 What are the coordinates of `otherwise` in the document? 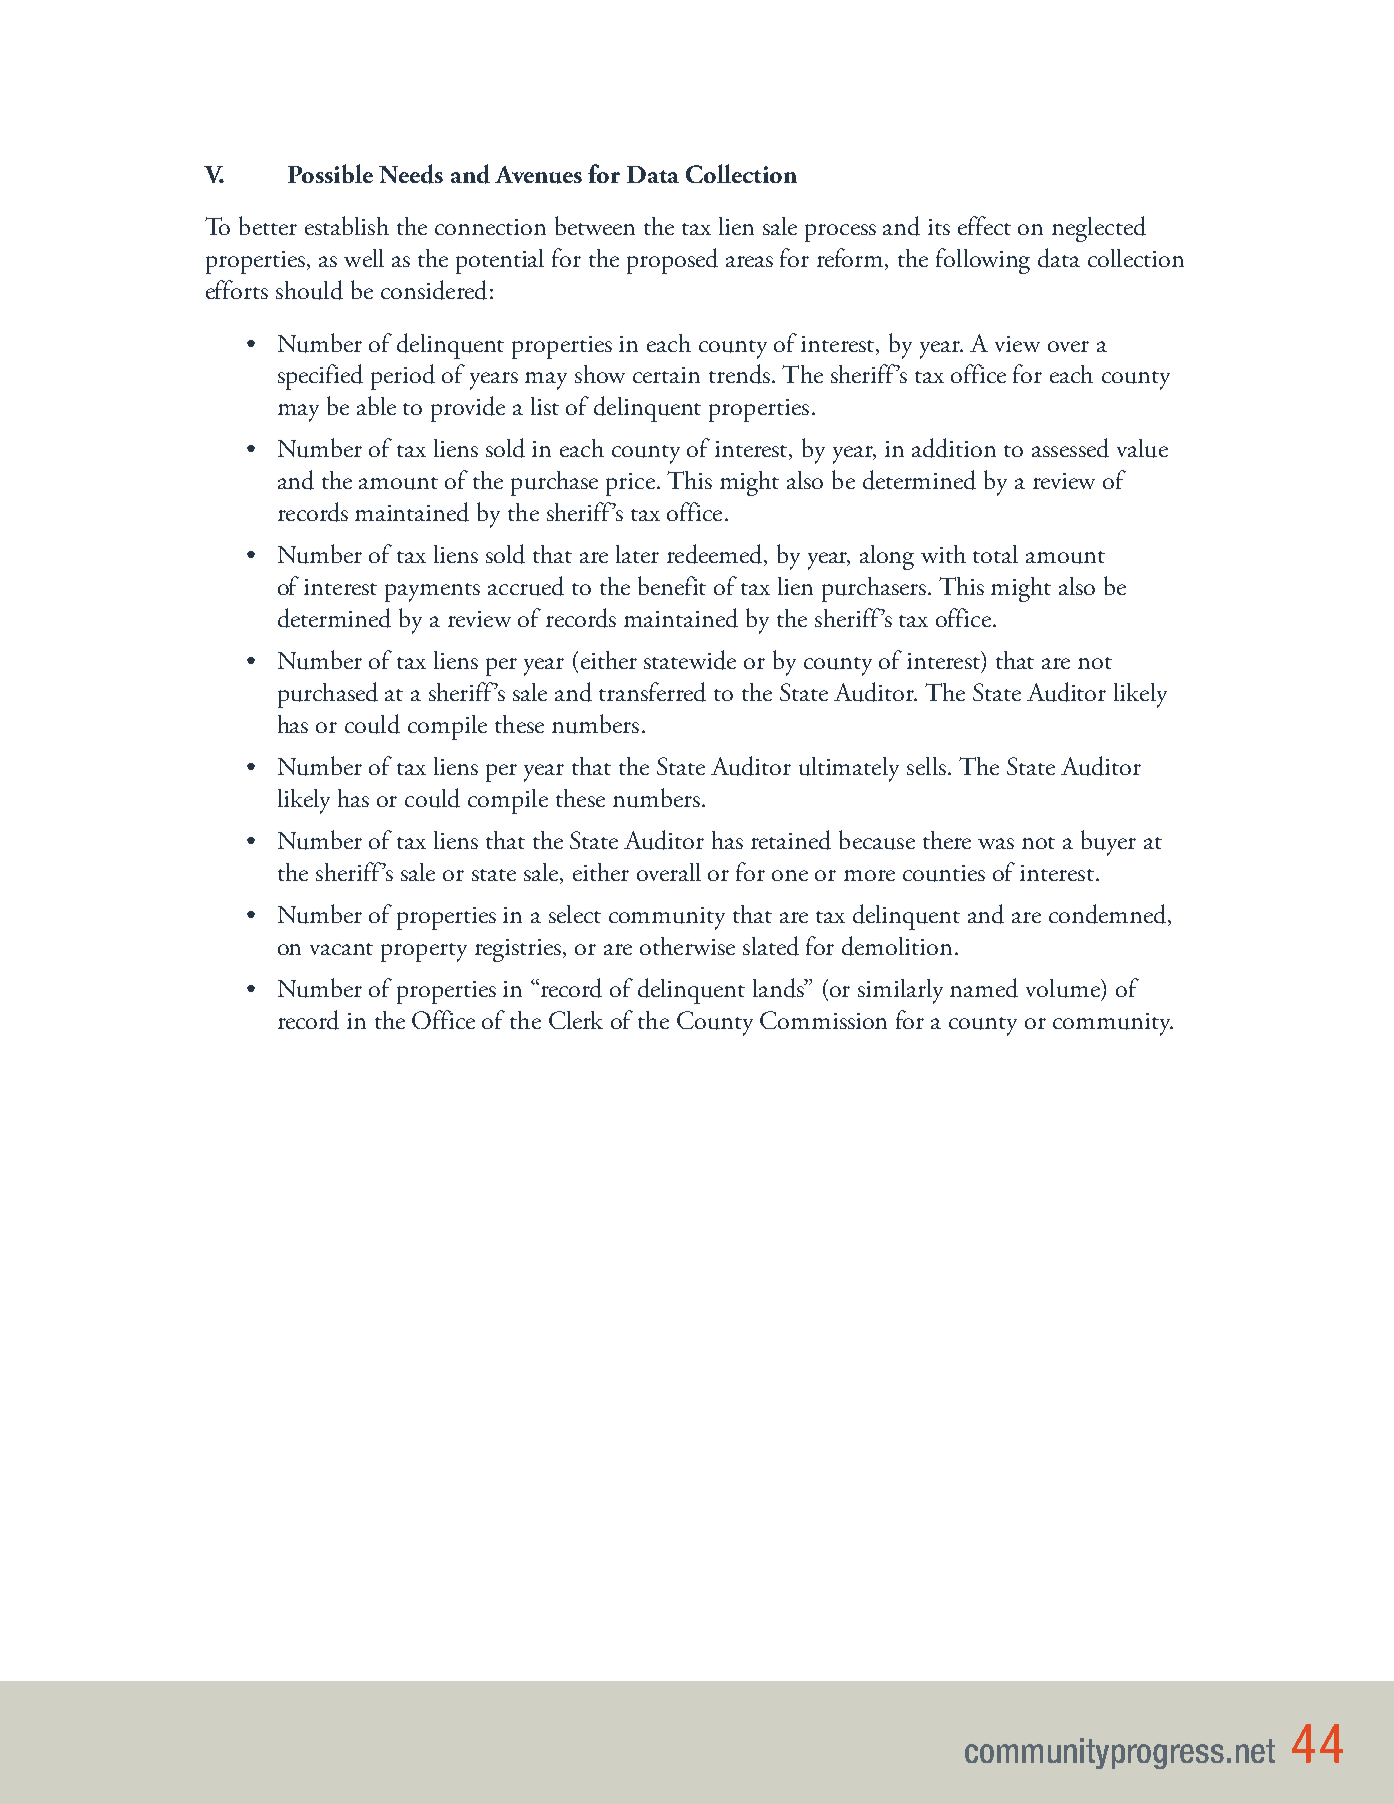 It's located at (687, 946).
